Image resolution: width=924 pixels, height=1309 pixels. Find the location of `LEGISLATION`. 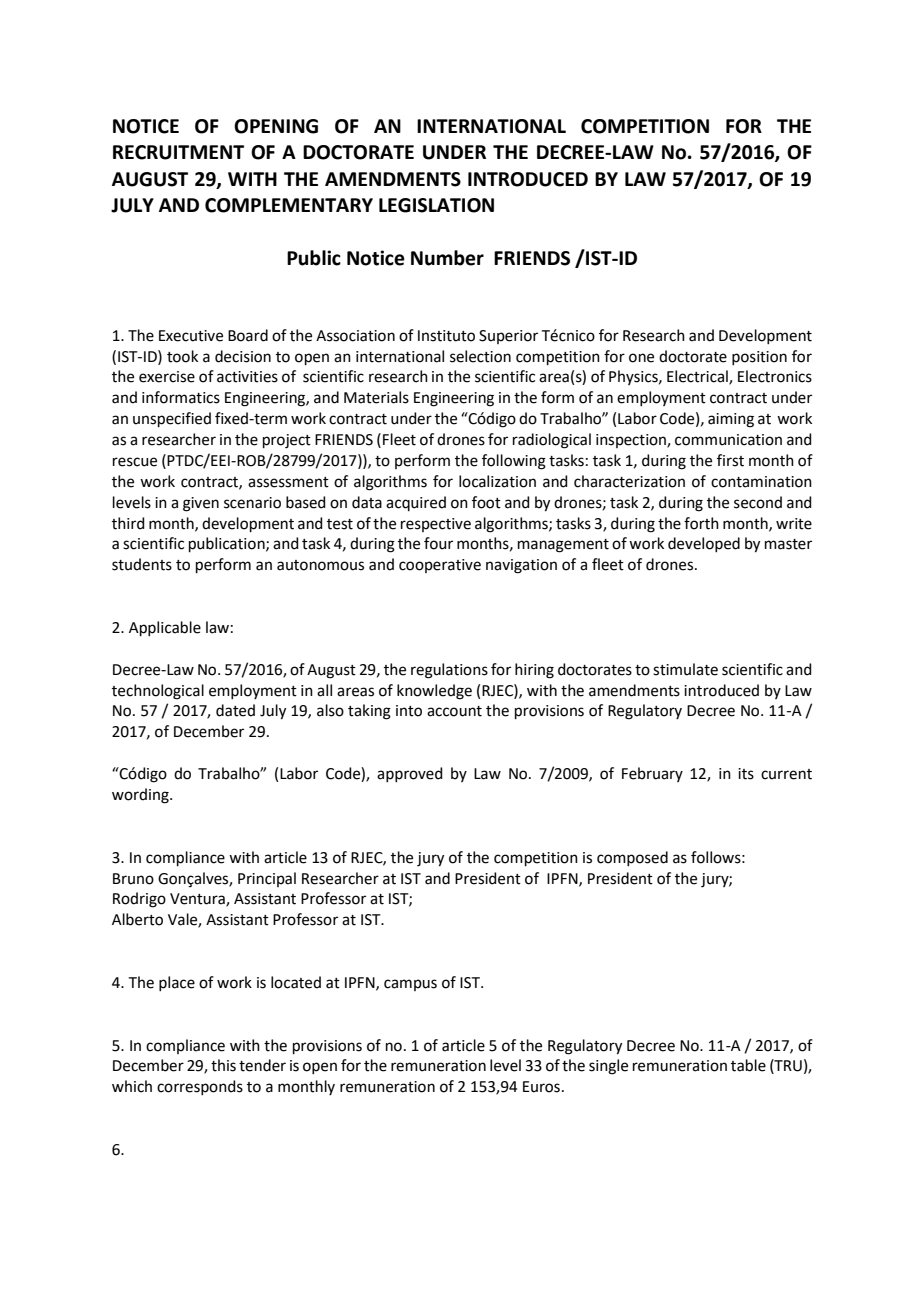

LEGISLATION is located at coordinates (436, 205).
